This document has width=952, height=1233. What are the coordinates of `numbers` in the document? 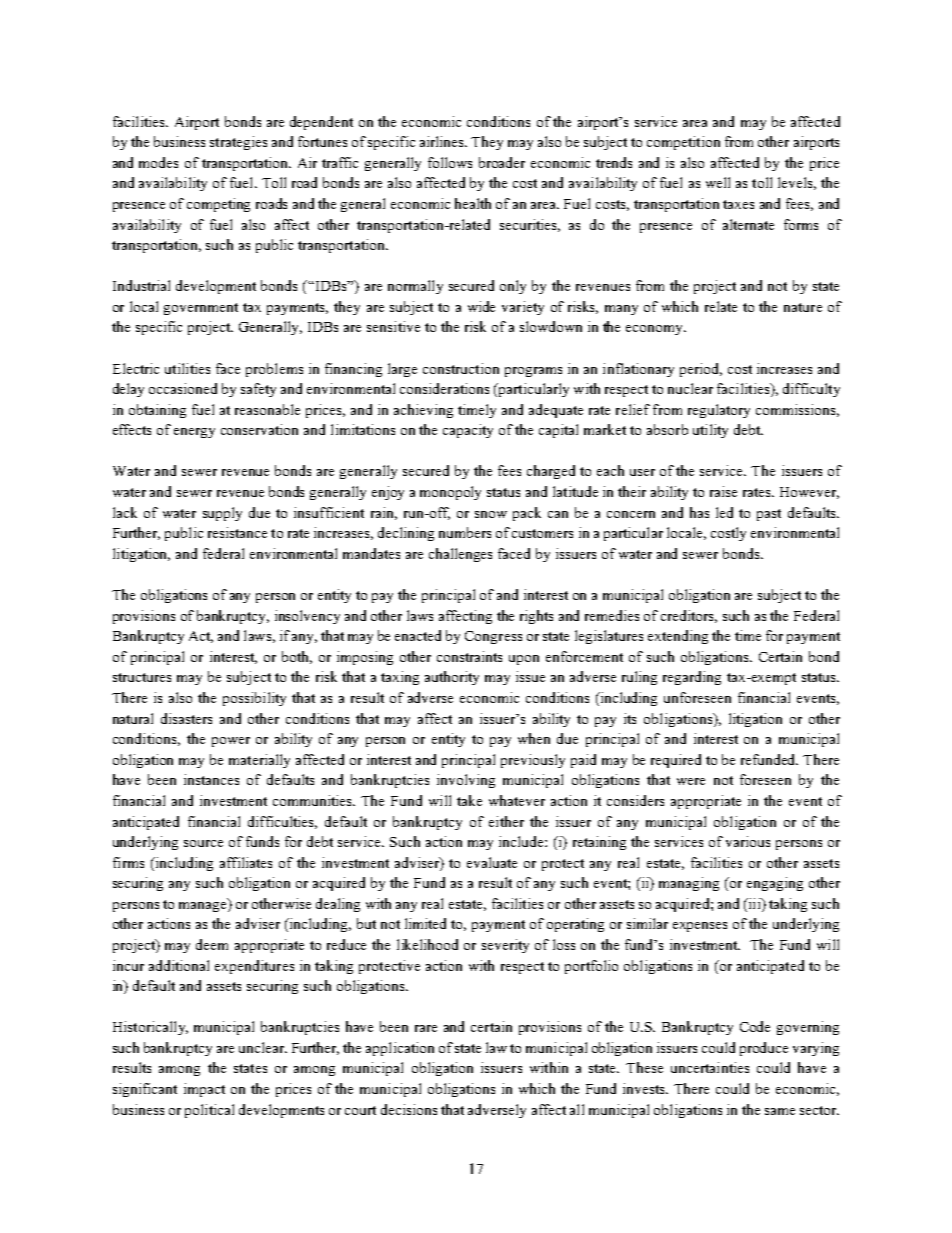 It's located at (465, 532).
